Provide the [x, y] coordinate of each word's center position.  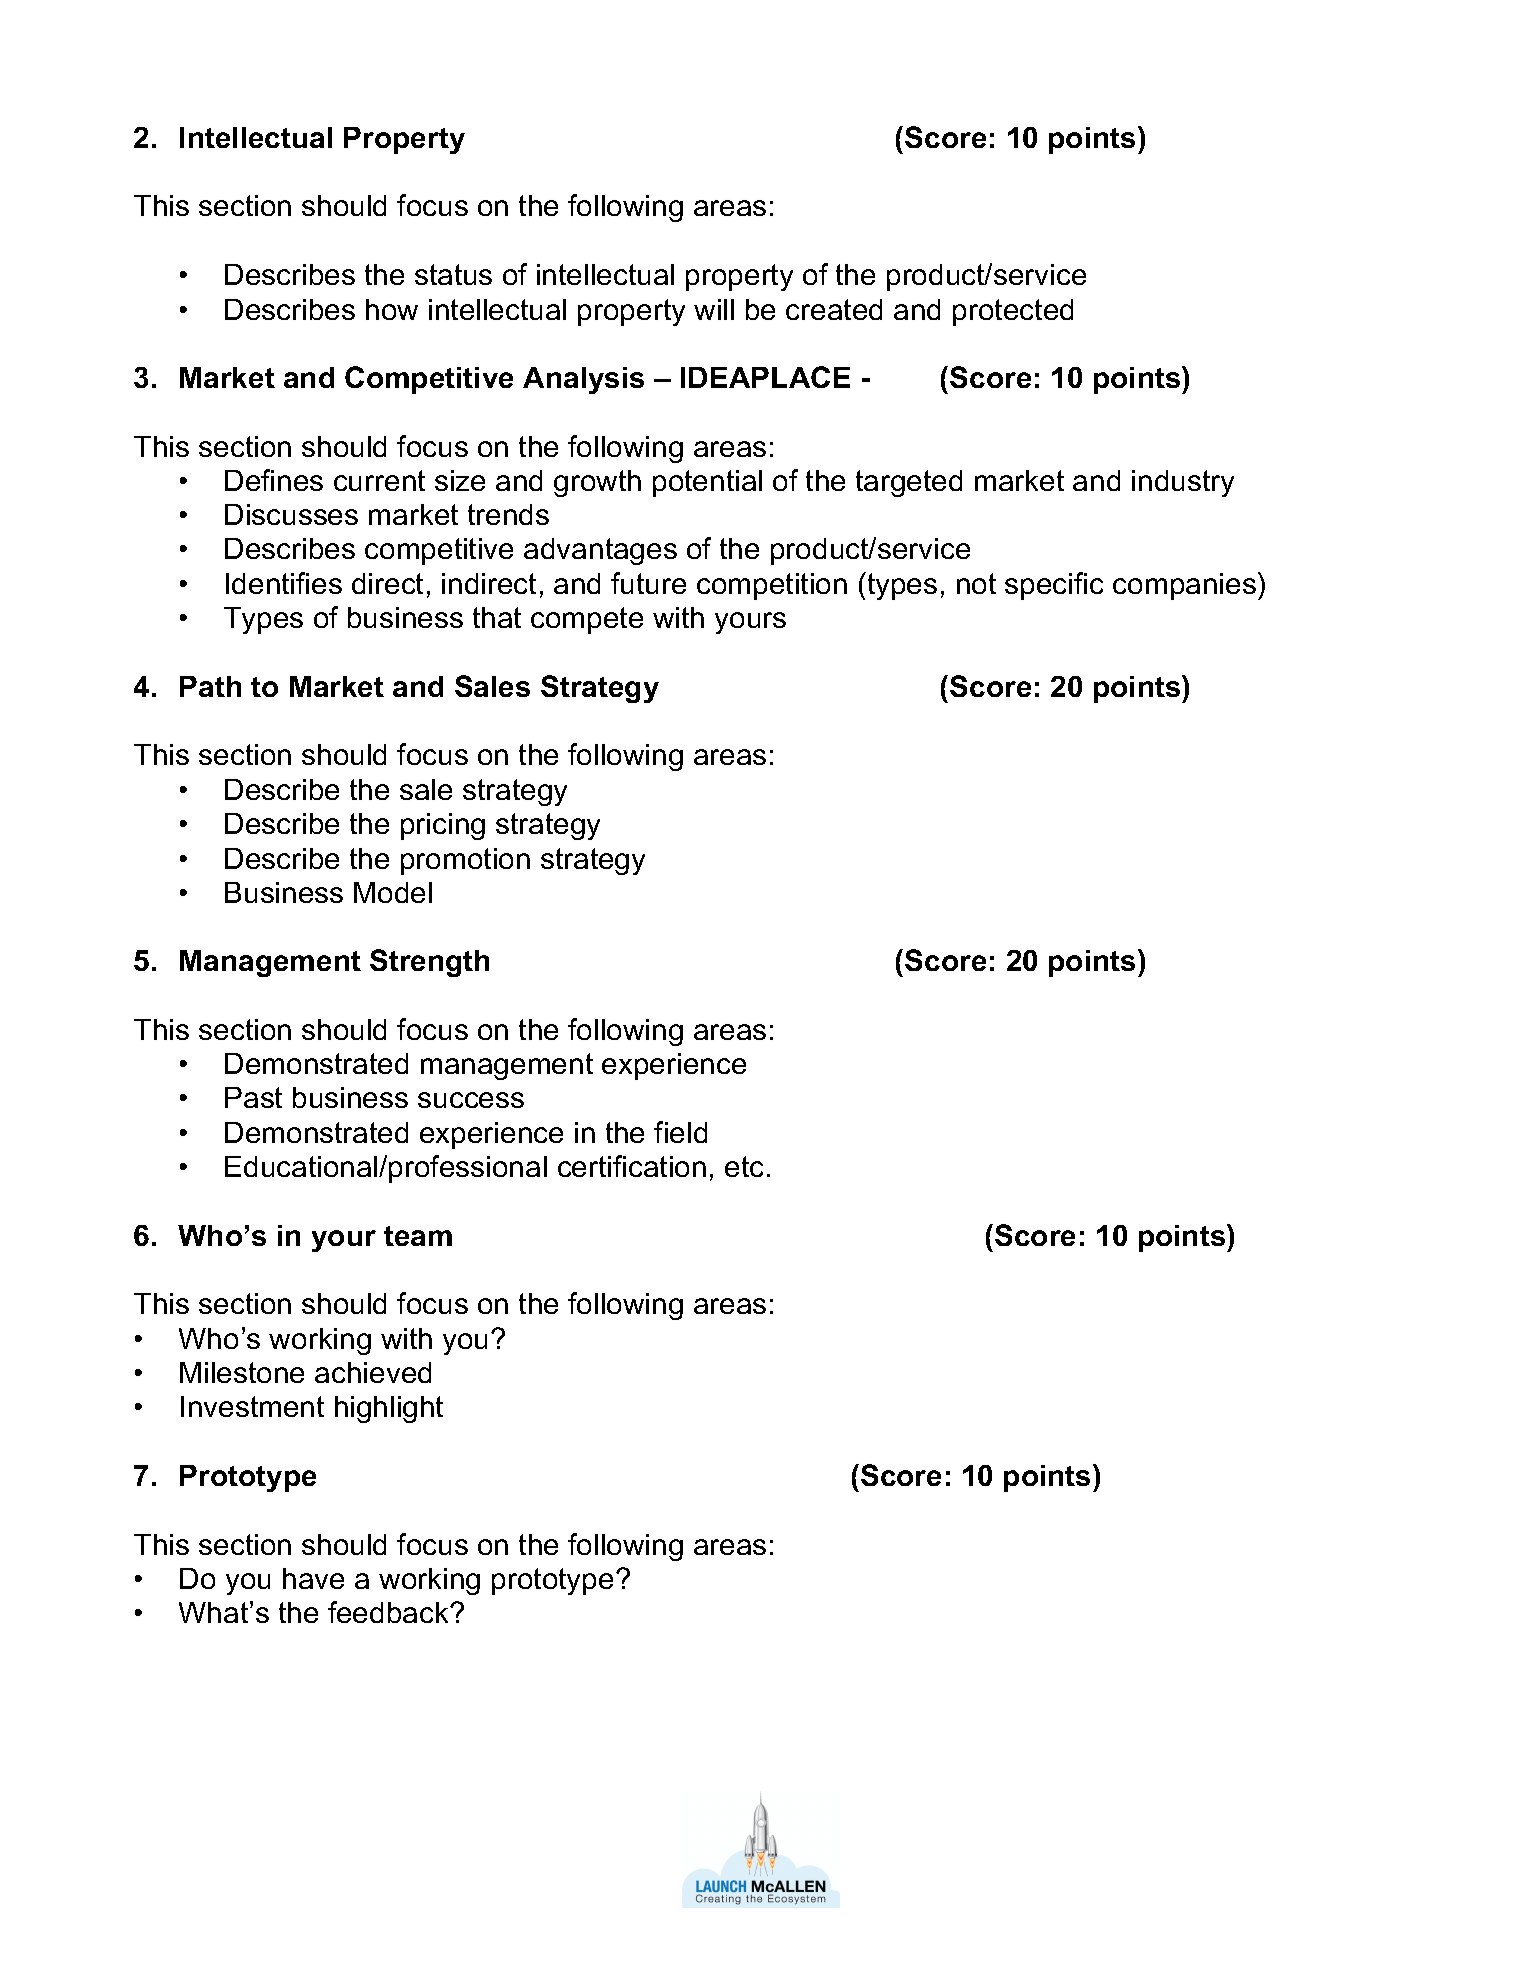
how [392, 309]
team [418, 1236]
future [648, 583]
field [680, 1132]
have [313, 1578]
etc [744, 1166]
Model [393, 892]
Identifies [284, 583]
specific [1054, 586]
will [714, 309]
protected [1013, 312]
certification [632, 1166]
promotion [465, 861]
